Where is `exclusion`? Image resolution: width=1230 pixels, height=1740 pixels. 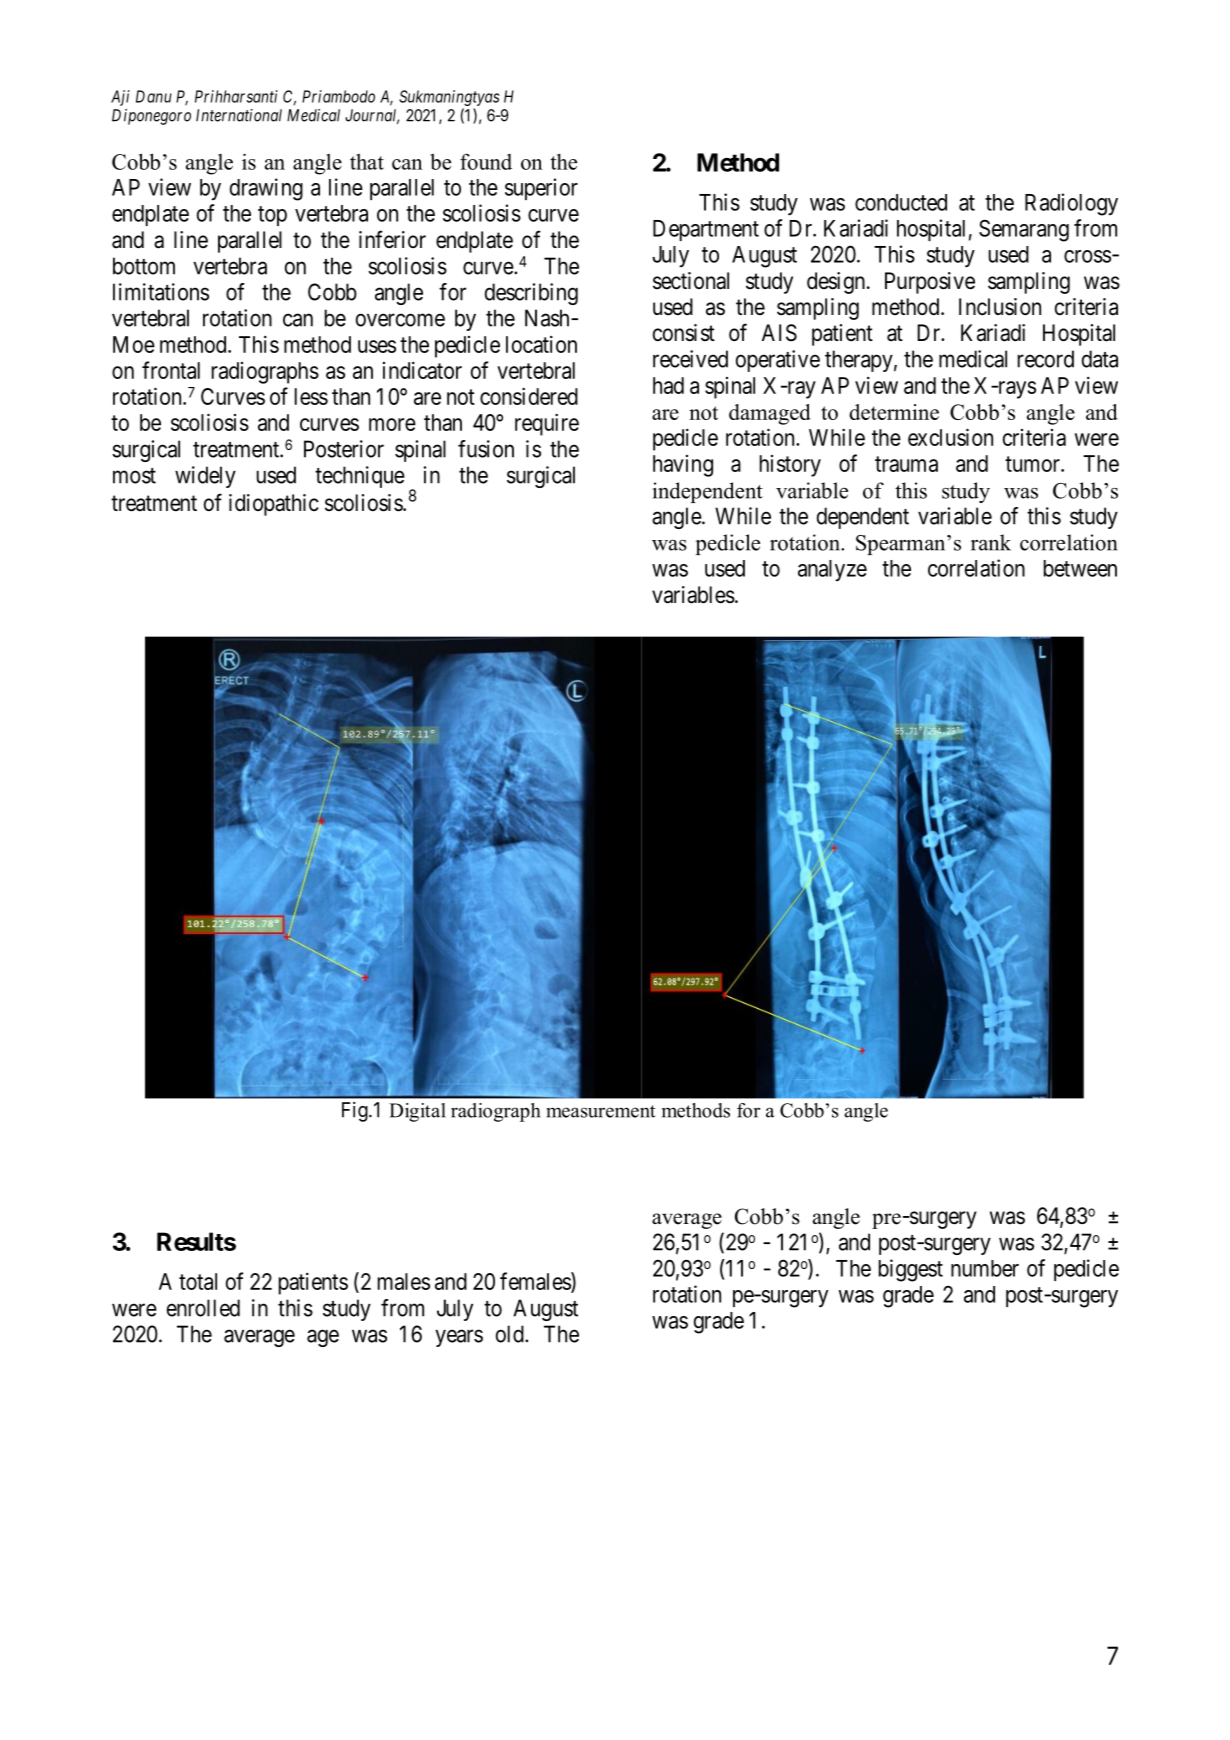
exclusion is located at coordinates (950, 437).
